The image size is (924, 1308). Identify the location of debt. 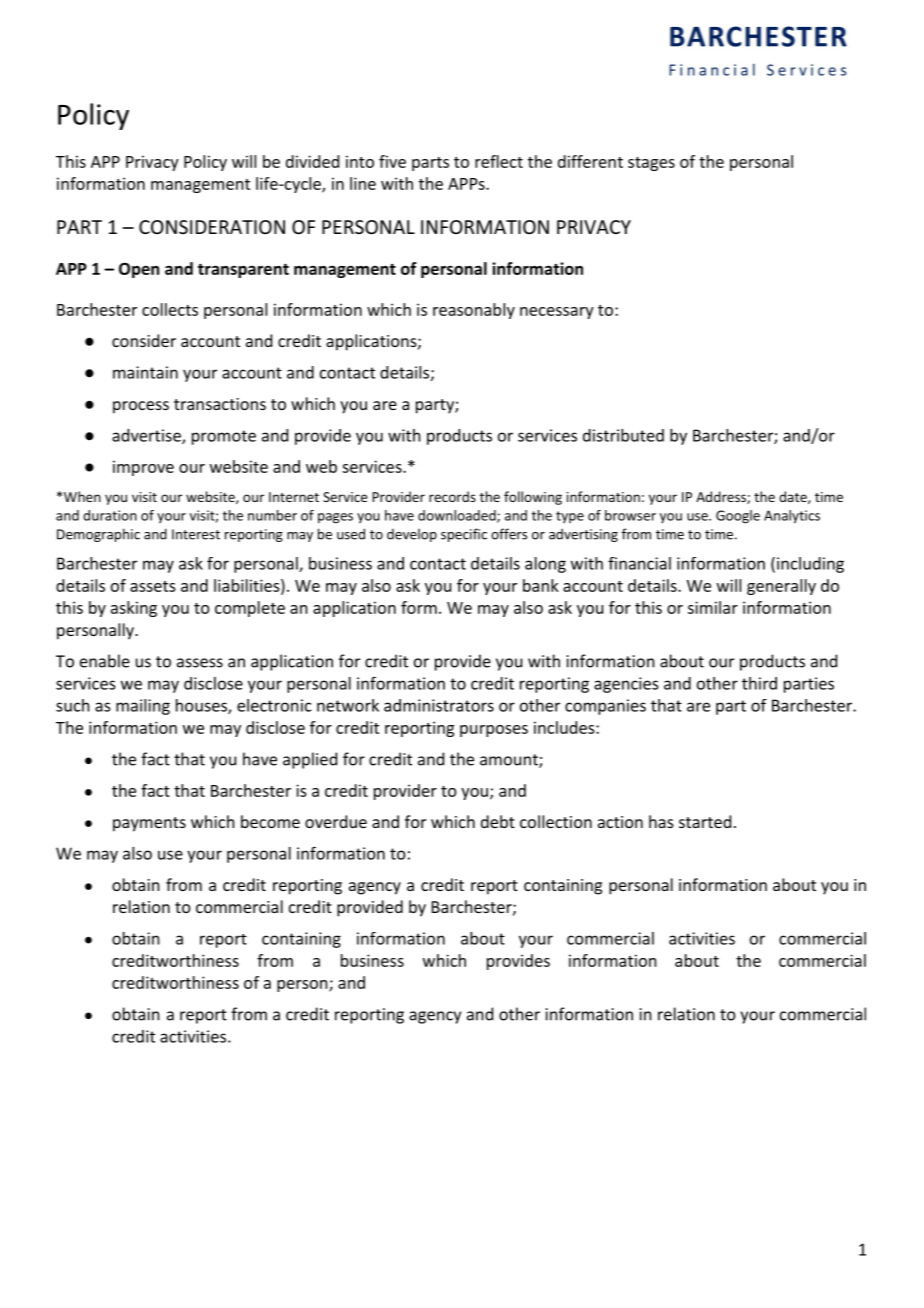
(498, 821).
